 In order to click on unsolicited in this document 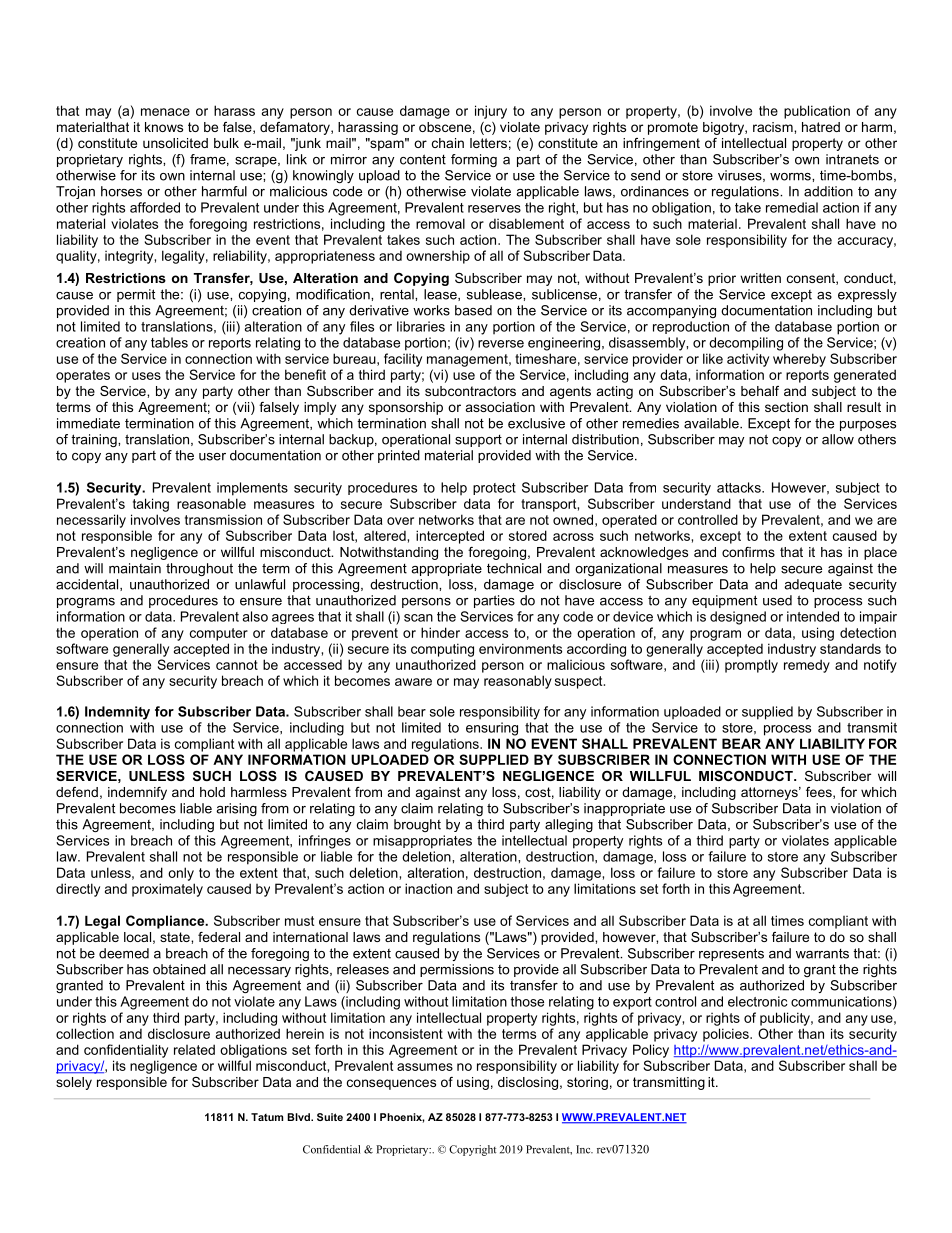, I will do `click(175, 143)`.
